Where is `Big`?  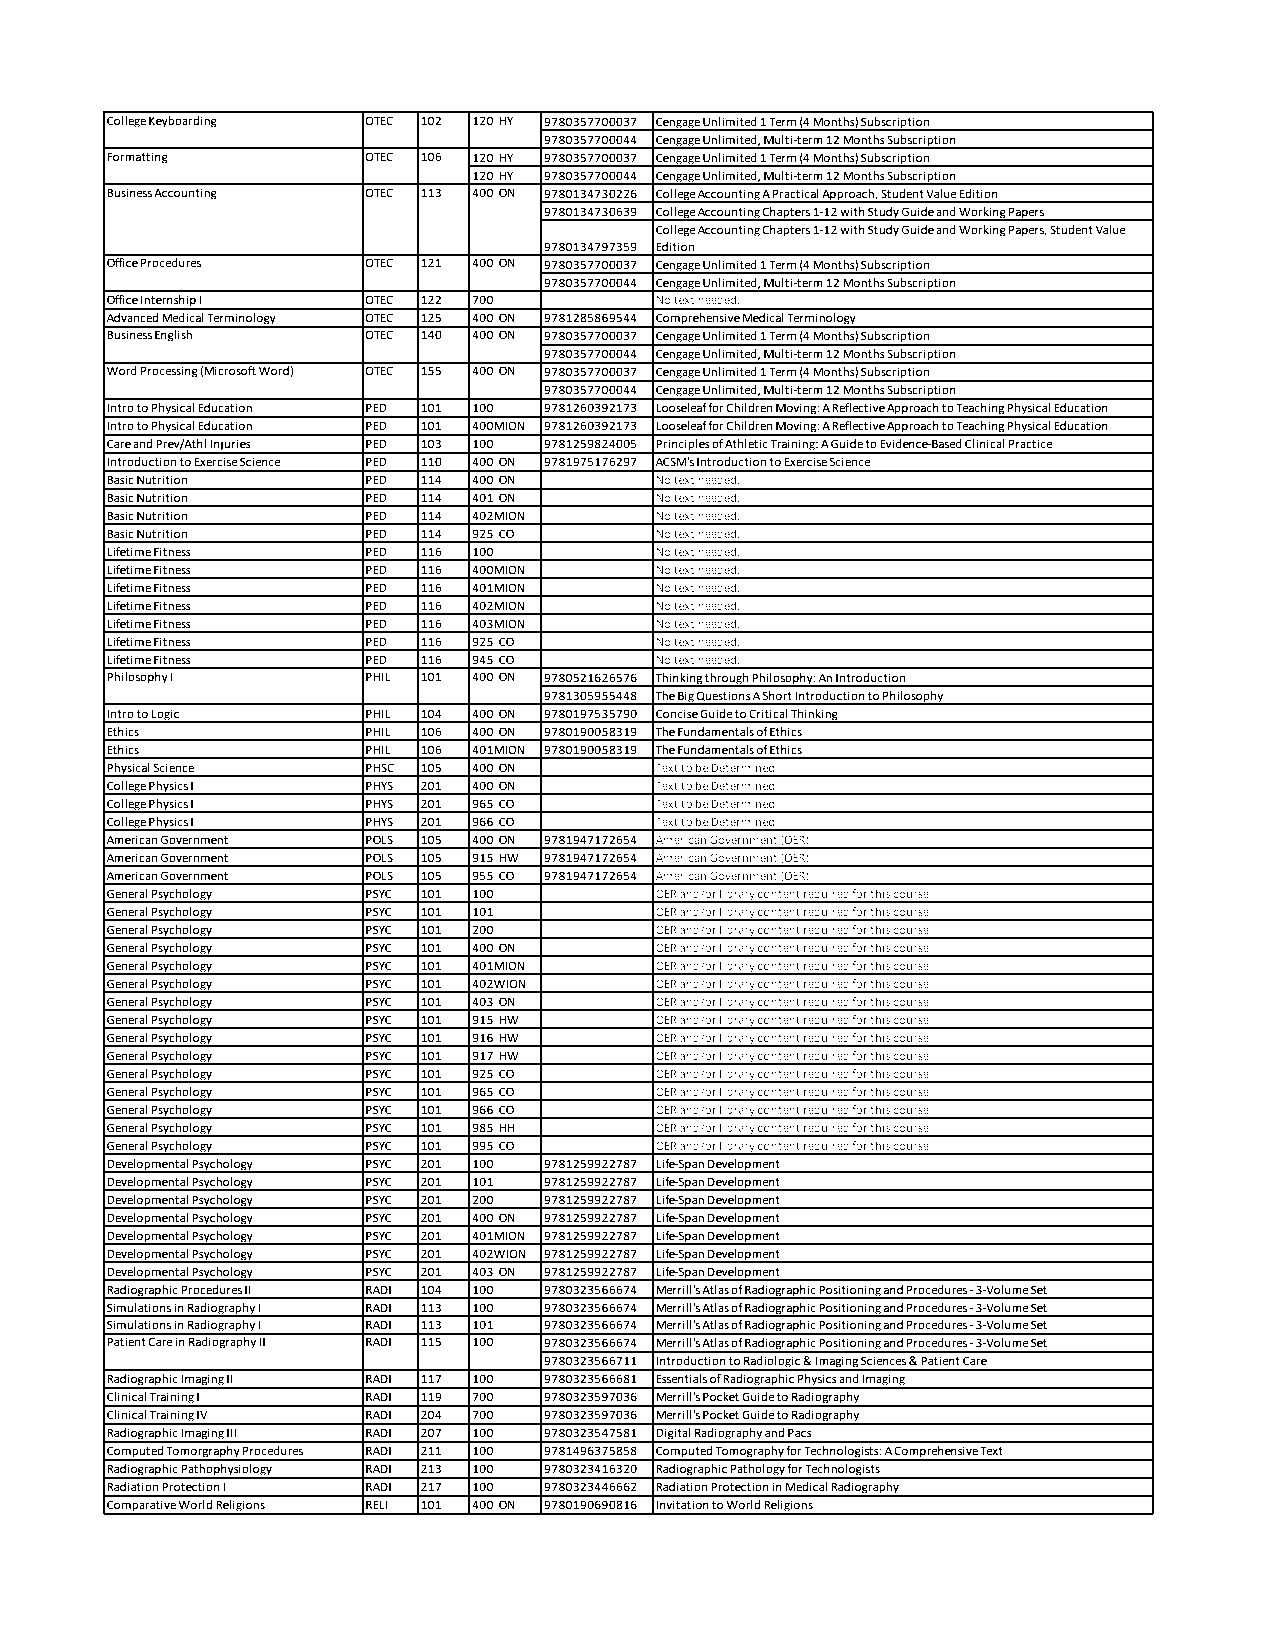 Big is located at coordinates (686, 698).
